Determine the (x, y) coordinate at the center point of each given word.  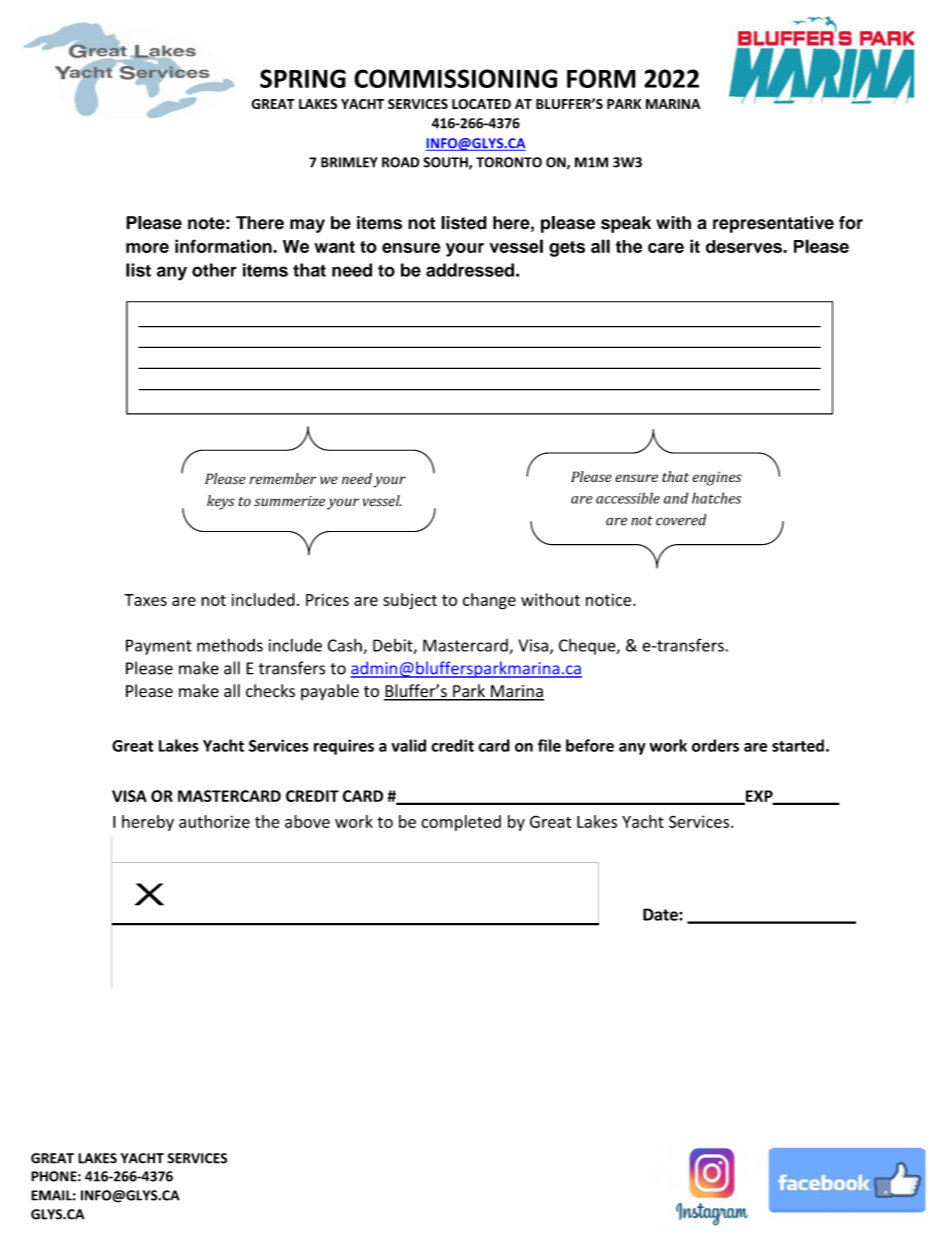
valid (409, 745)
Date (661, 914)
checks (270, 691)
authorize (214, 821)
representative (773, 224)
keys (221, 502)
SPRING (303, 78)
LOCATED (481, 104)
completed (461, 823)
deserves (745, 246)
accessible (628, 498)
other (214, 270)
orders (715, 745)
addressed (470, 270)
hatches (716, 498)
